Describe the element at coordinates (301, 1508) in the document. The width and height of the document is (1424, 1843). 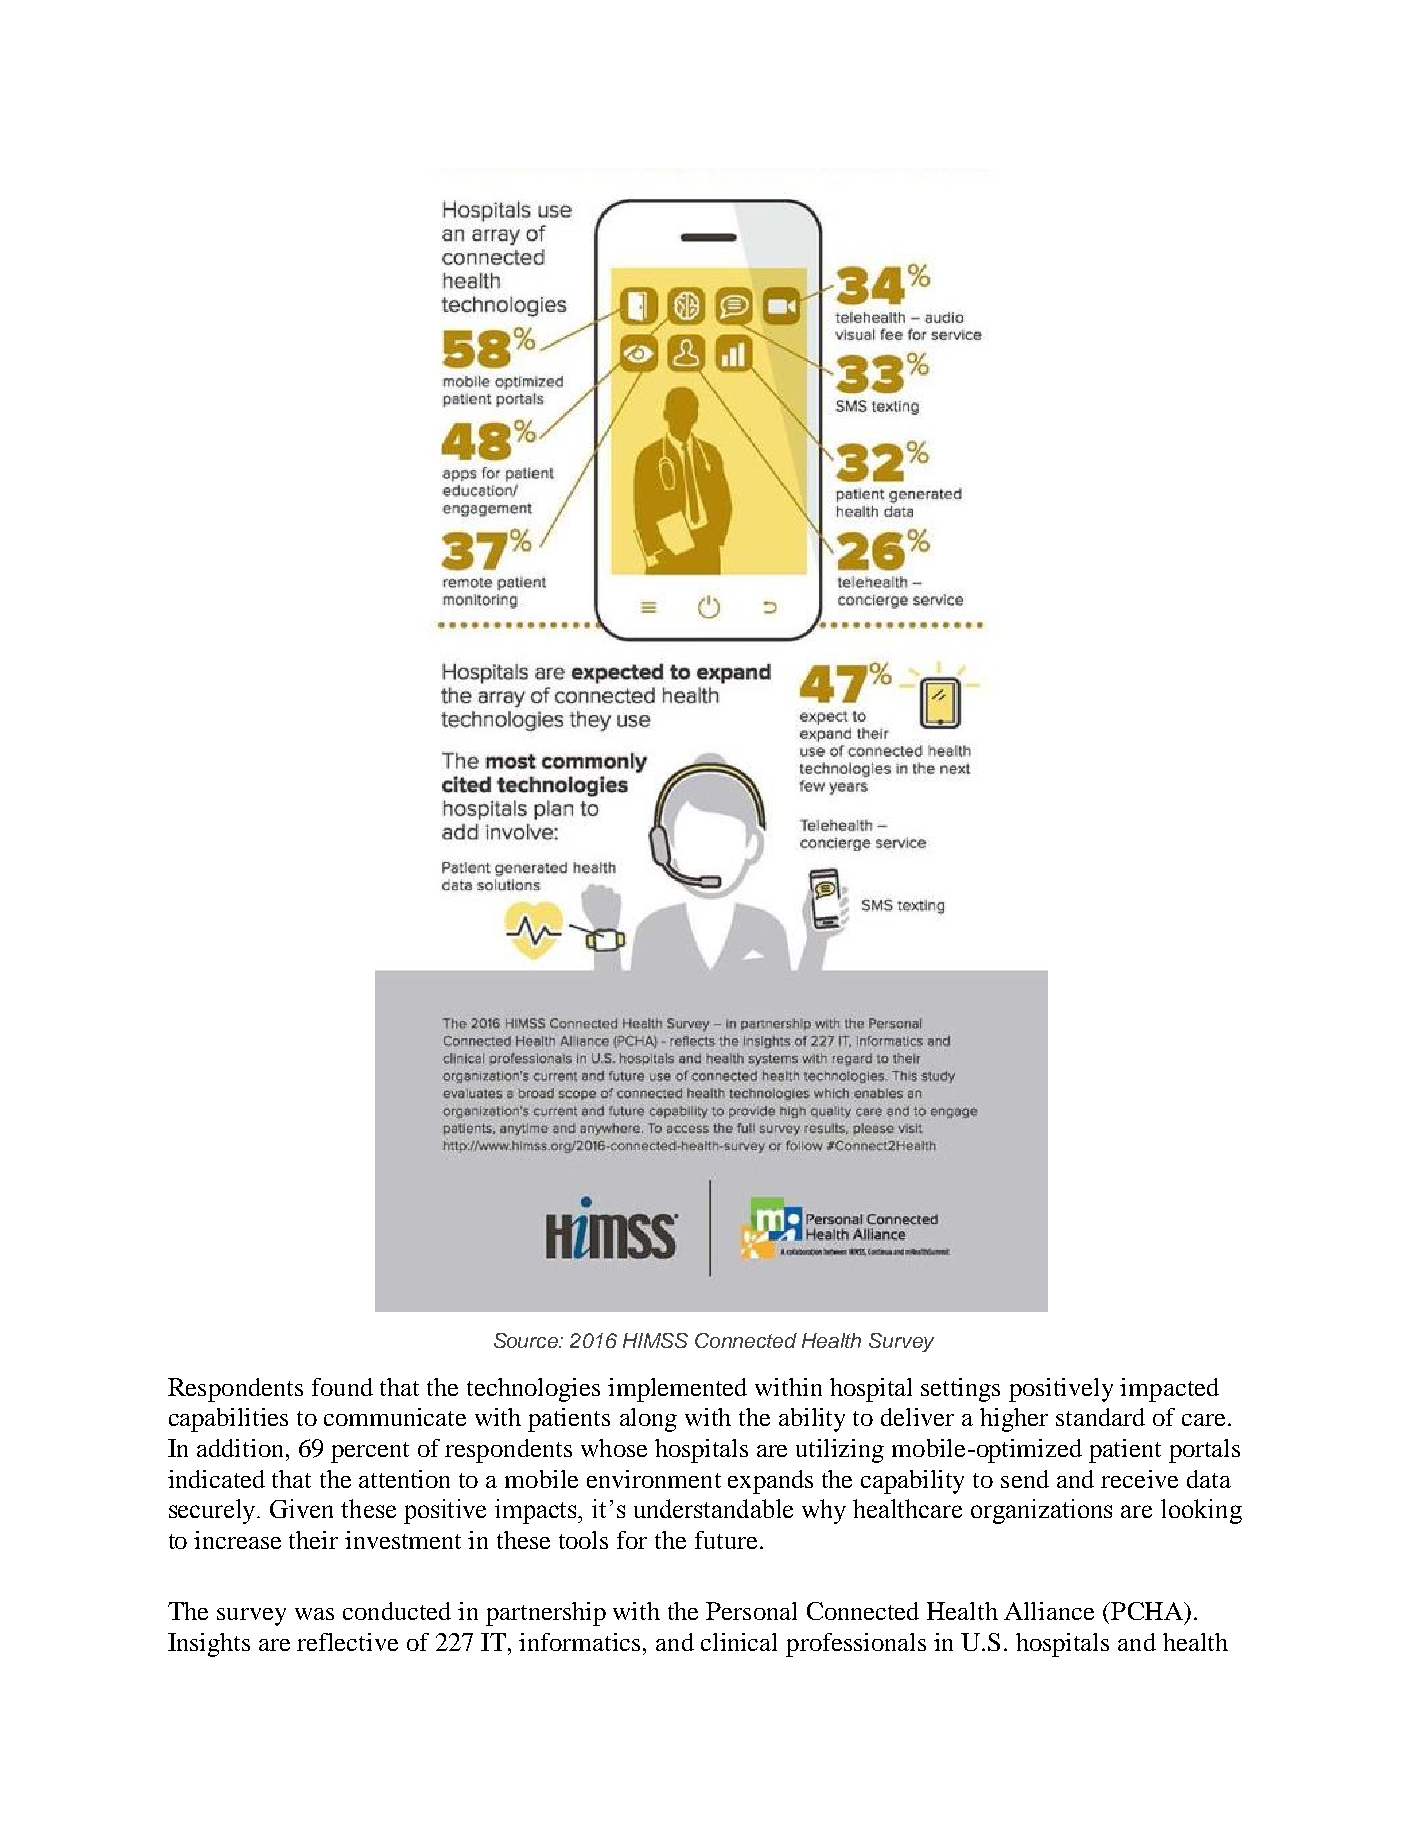
I see `Given` at that location.
